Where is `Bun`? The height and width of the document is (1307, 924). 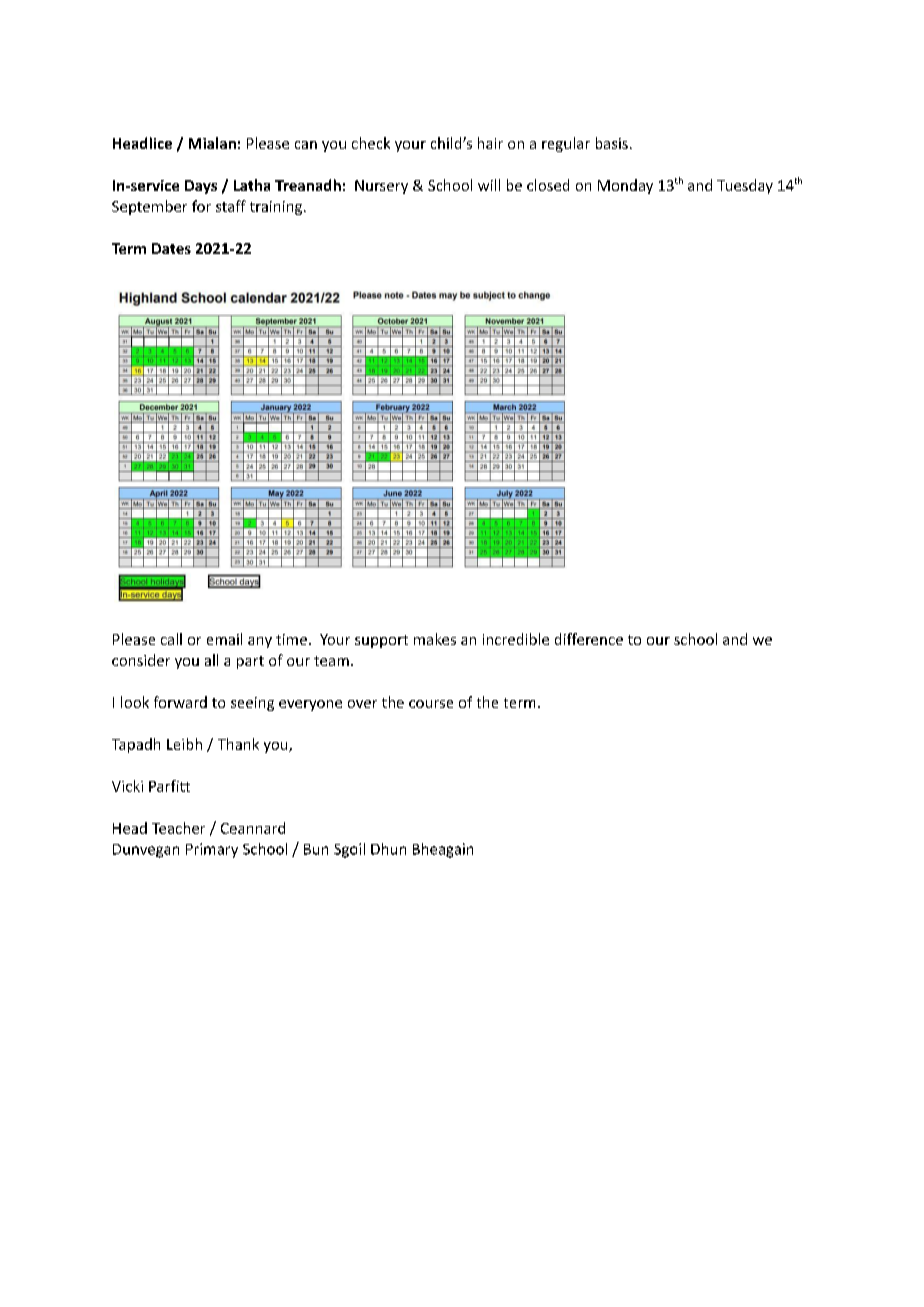 Bun is located at coordinates (316, 849).
